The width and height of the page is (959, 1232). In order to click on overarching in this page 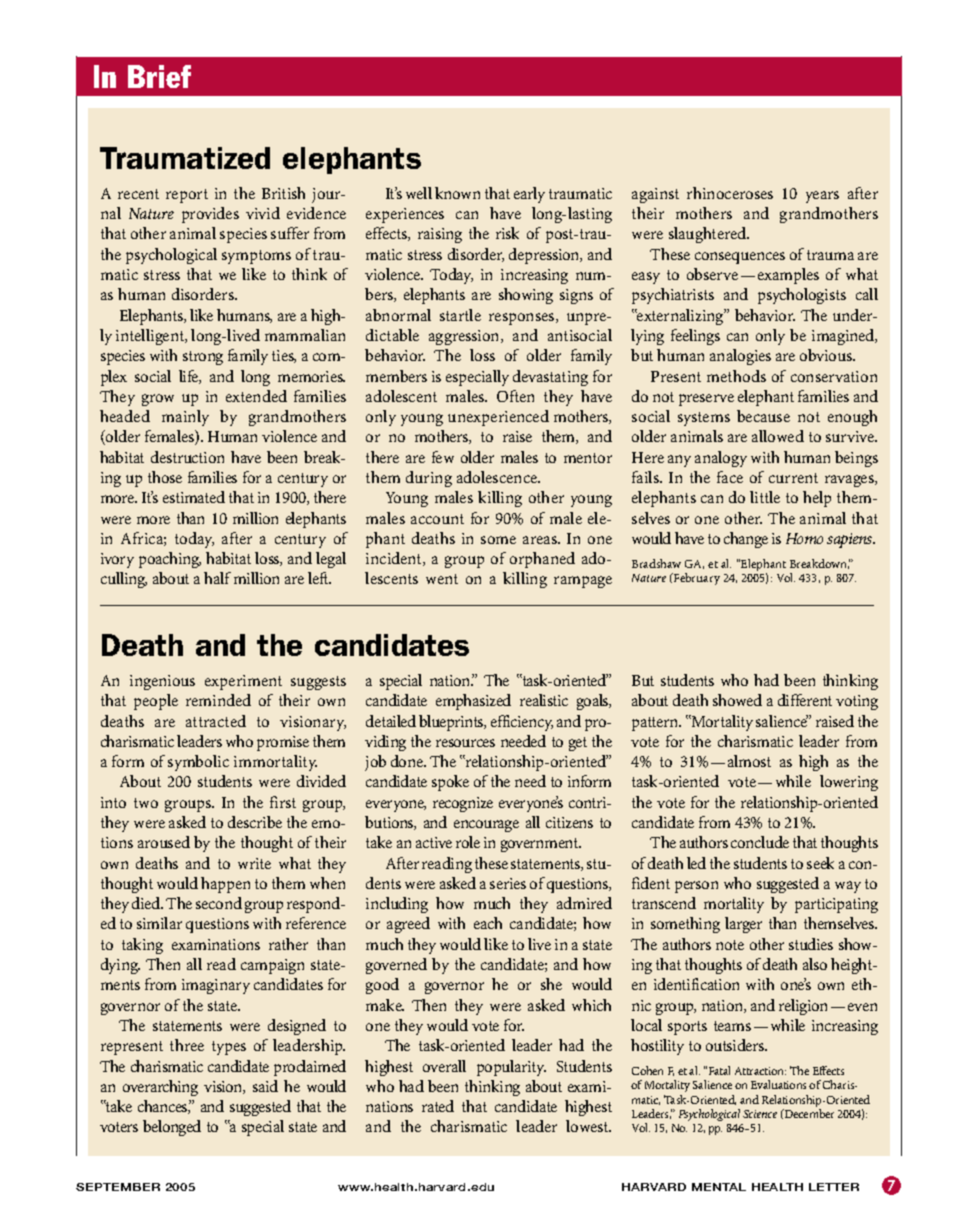, I will do `click(160, 1088)`.
